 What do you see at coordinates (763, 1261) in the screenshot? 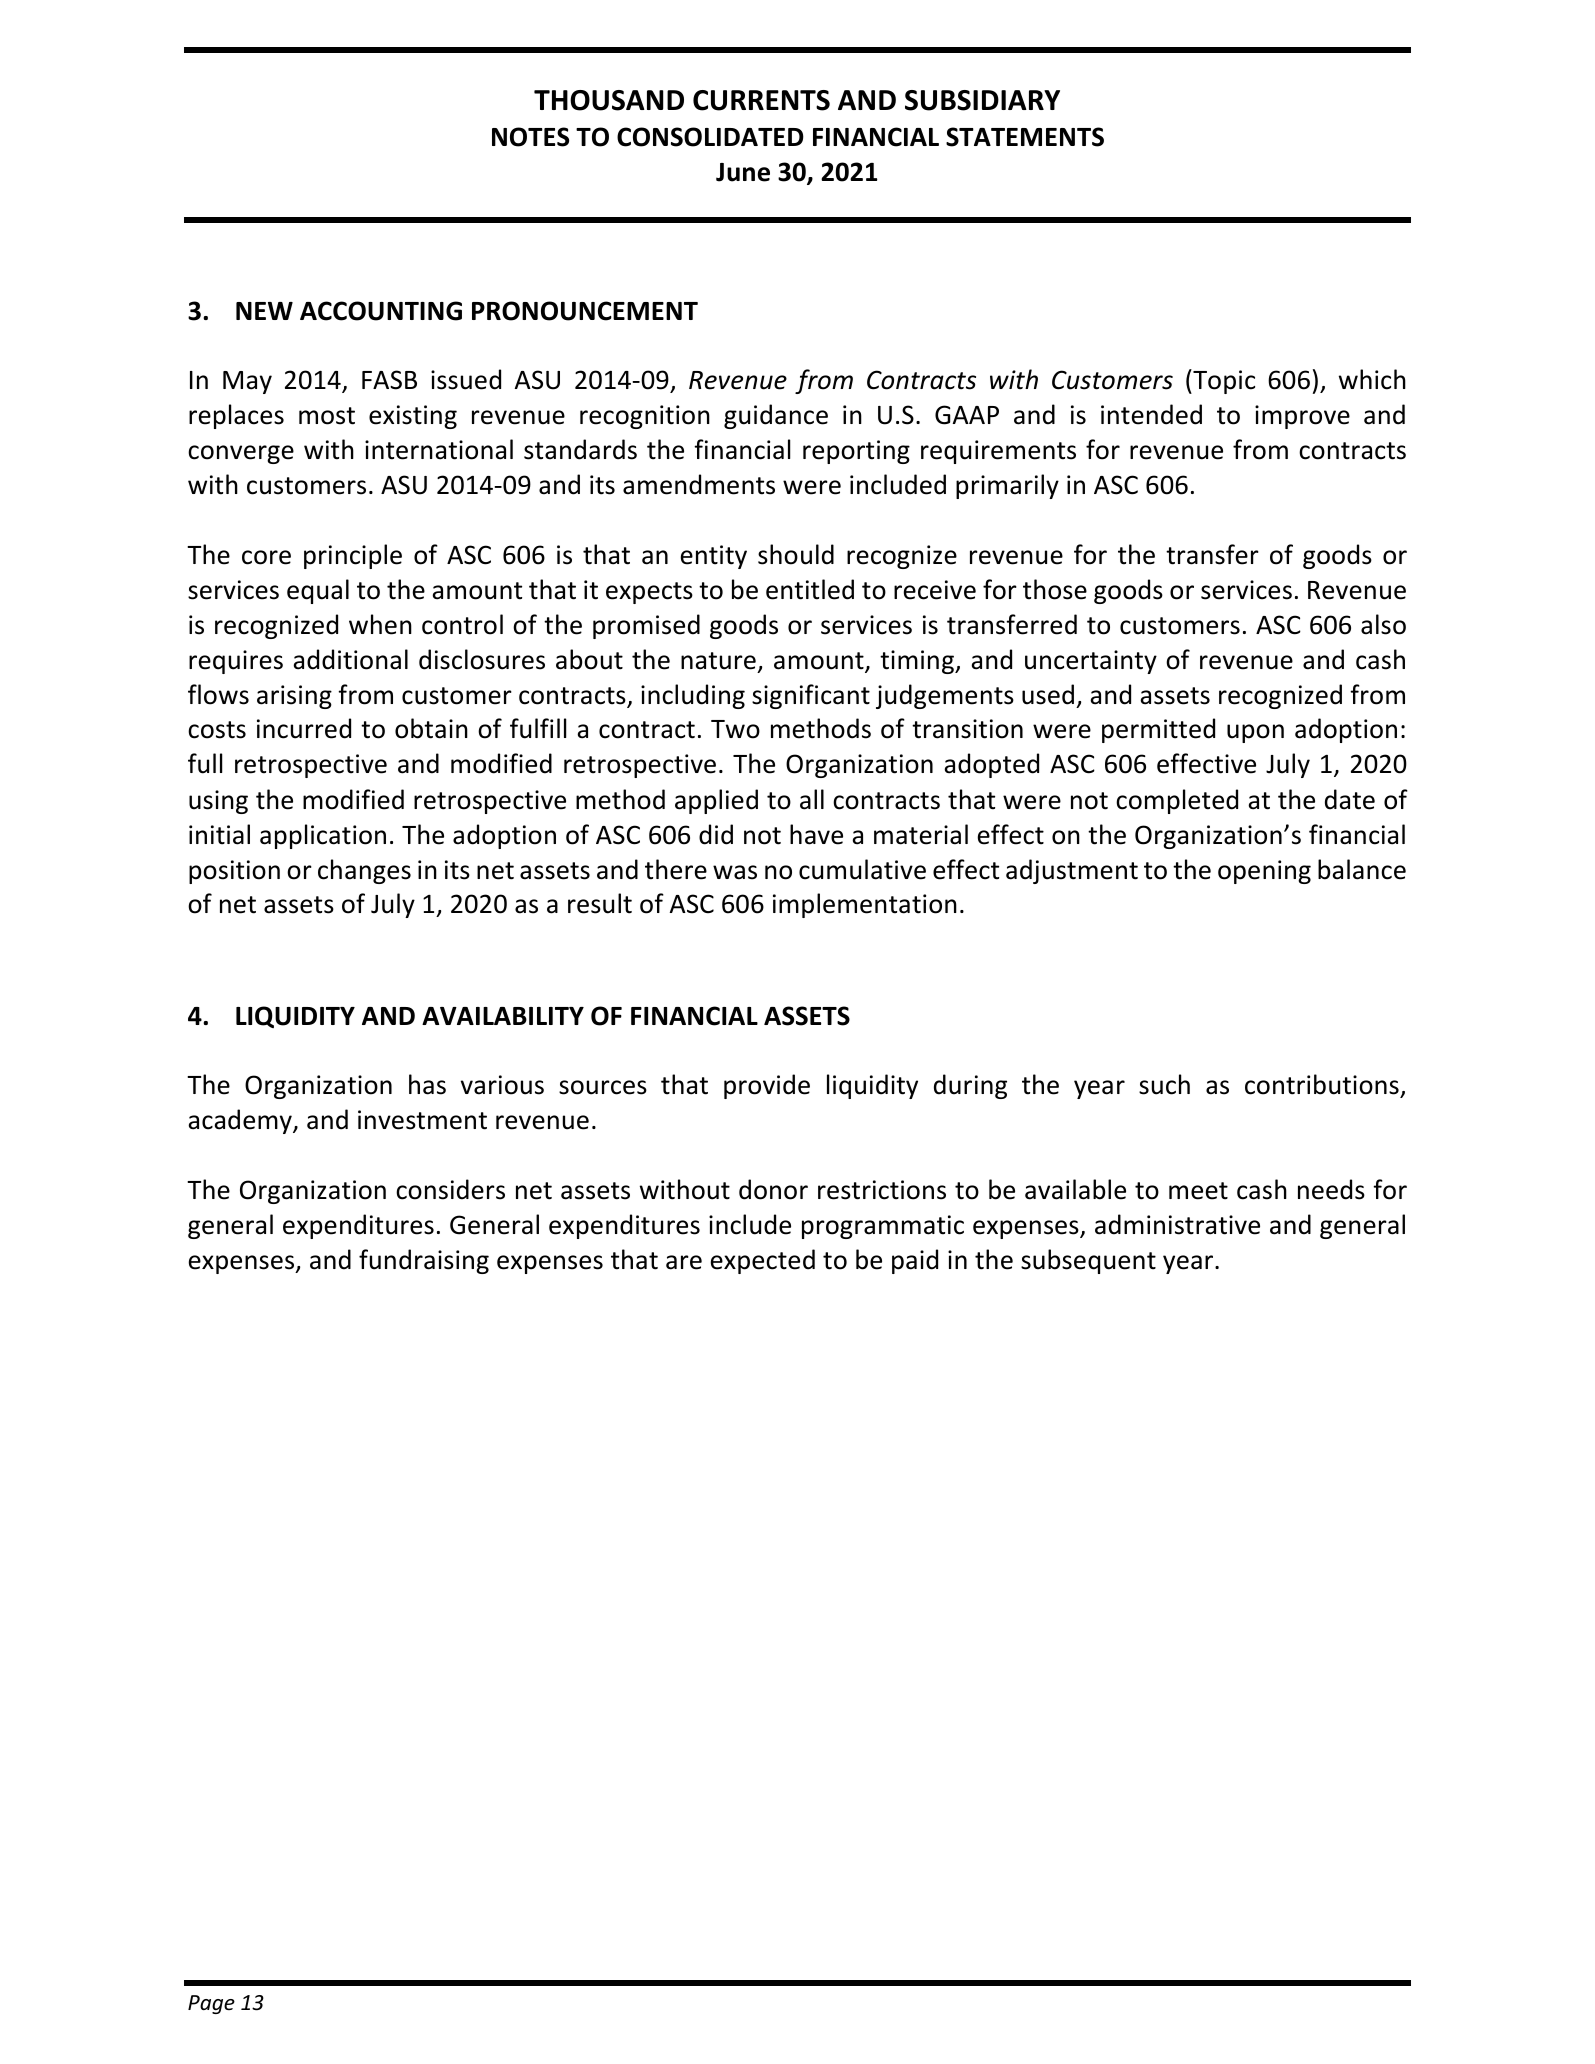
I see `expected` at bounding box center [763, 1261].
